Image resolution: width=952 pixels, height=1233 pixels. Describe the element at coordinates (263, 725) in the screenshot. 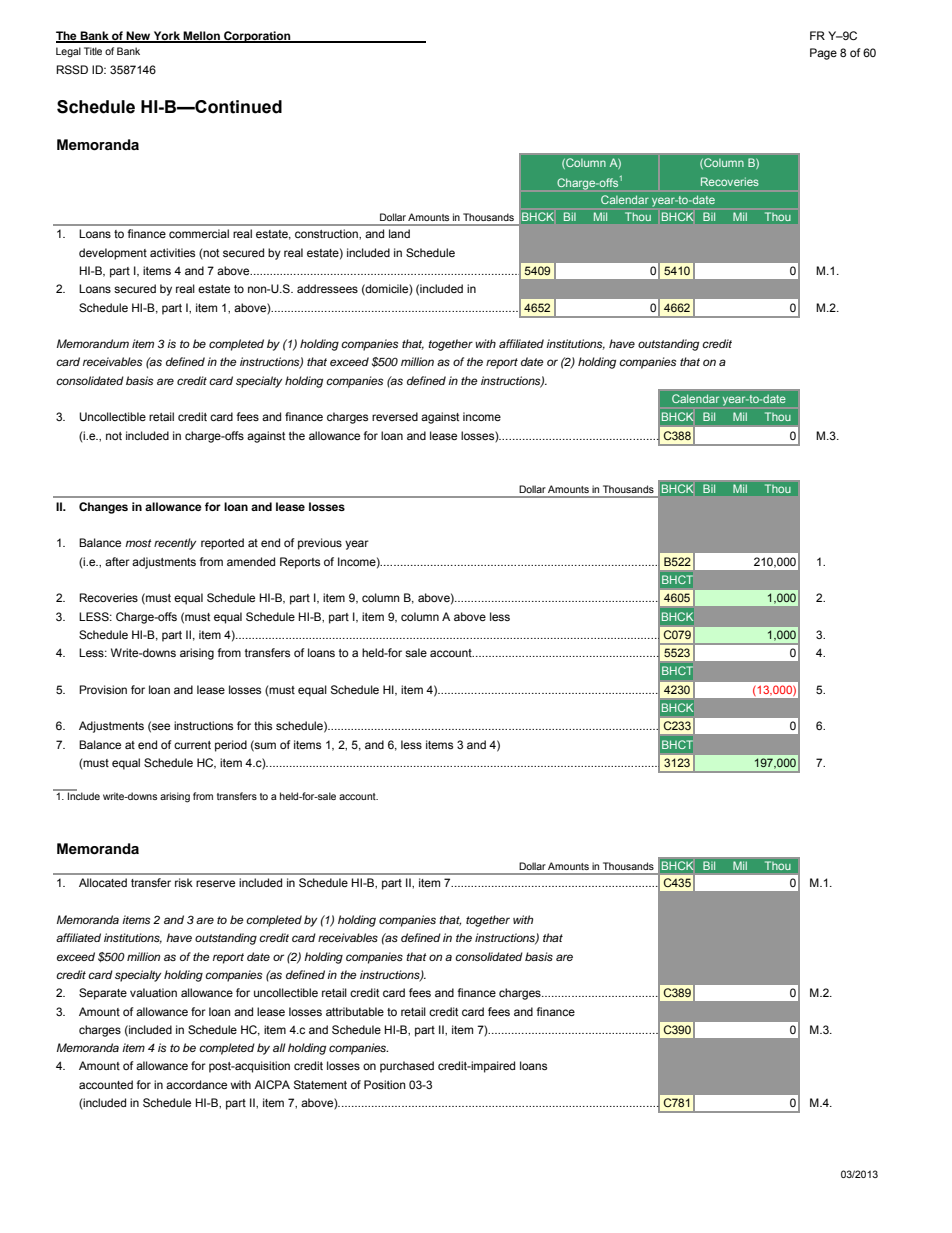

I see `this` at that location.
